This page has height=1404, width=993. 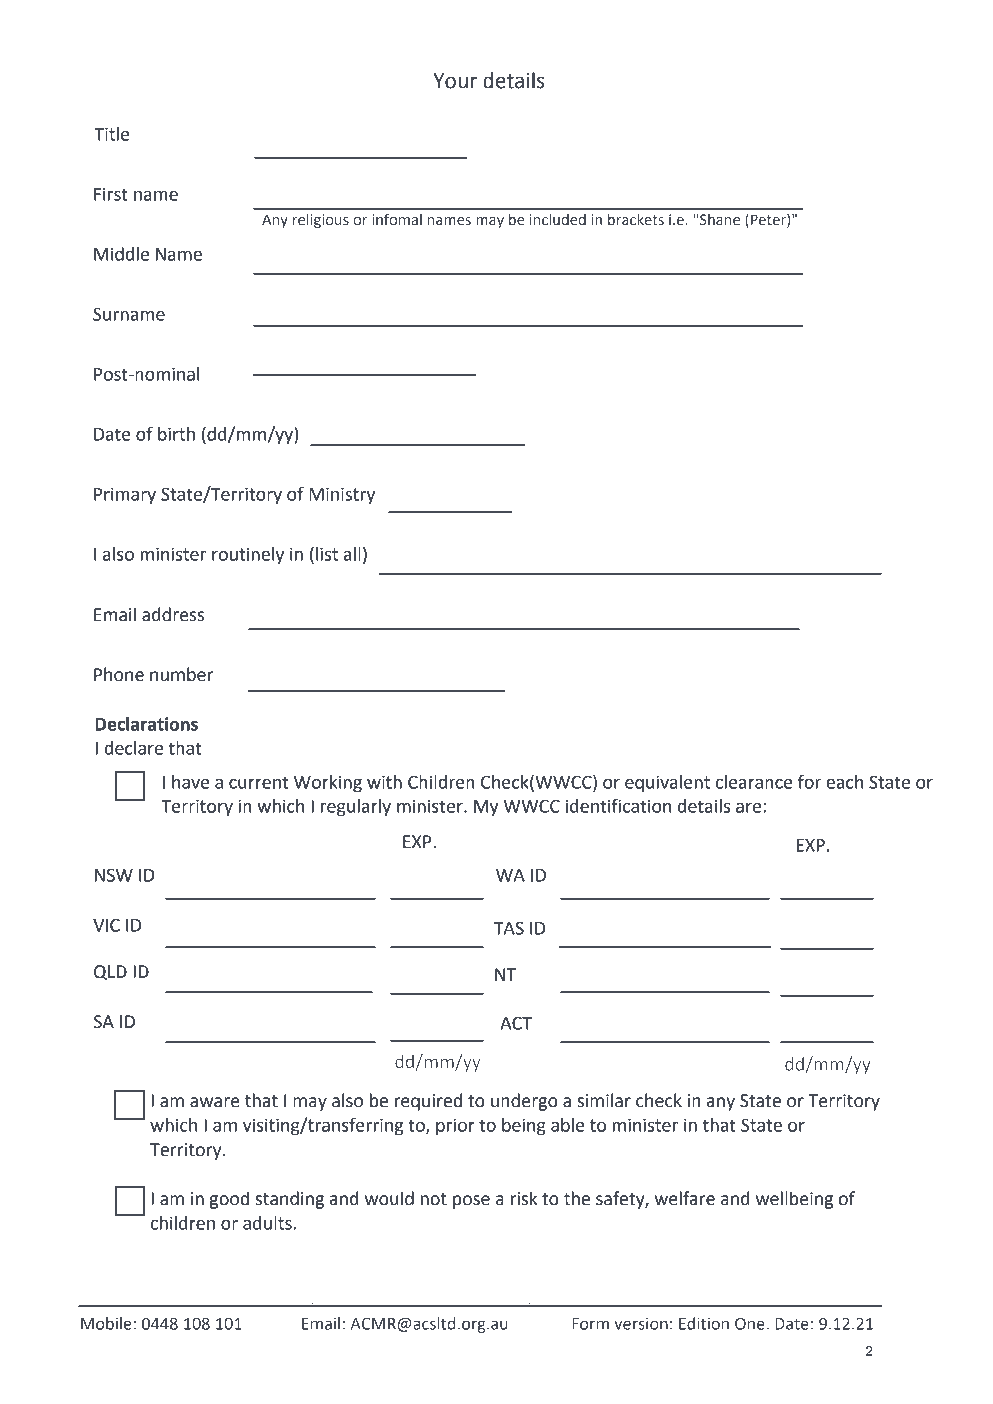 I want to click on Ministry, so click(x=342, y=496).
